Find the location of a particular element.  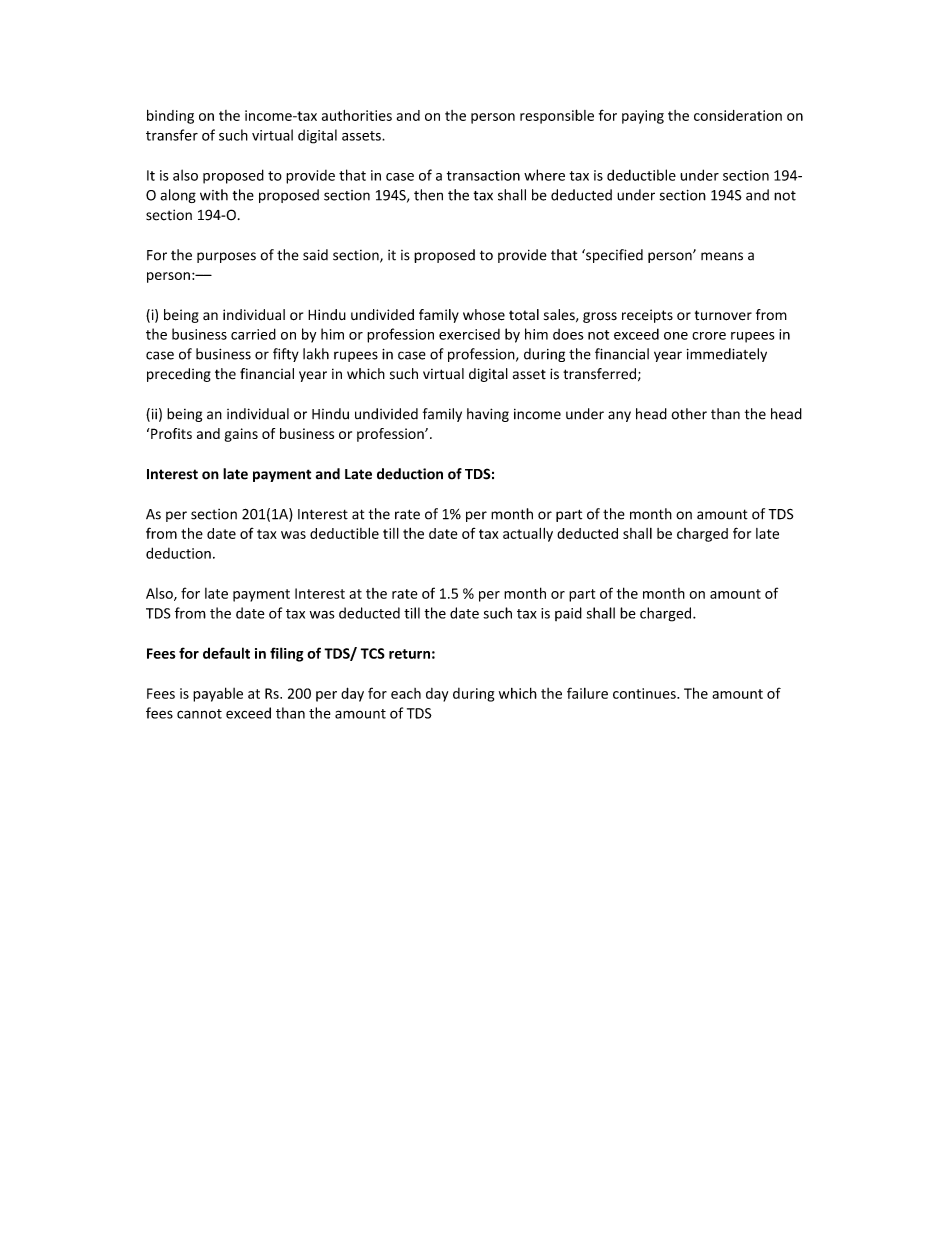

each is located at coordinates (406, 693).
